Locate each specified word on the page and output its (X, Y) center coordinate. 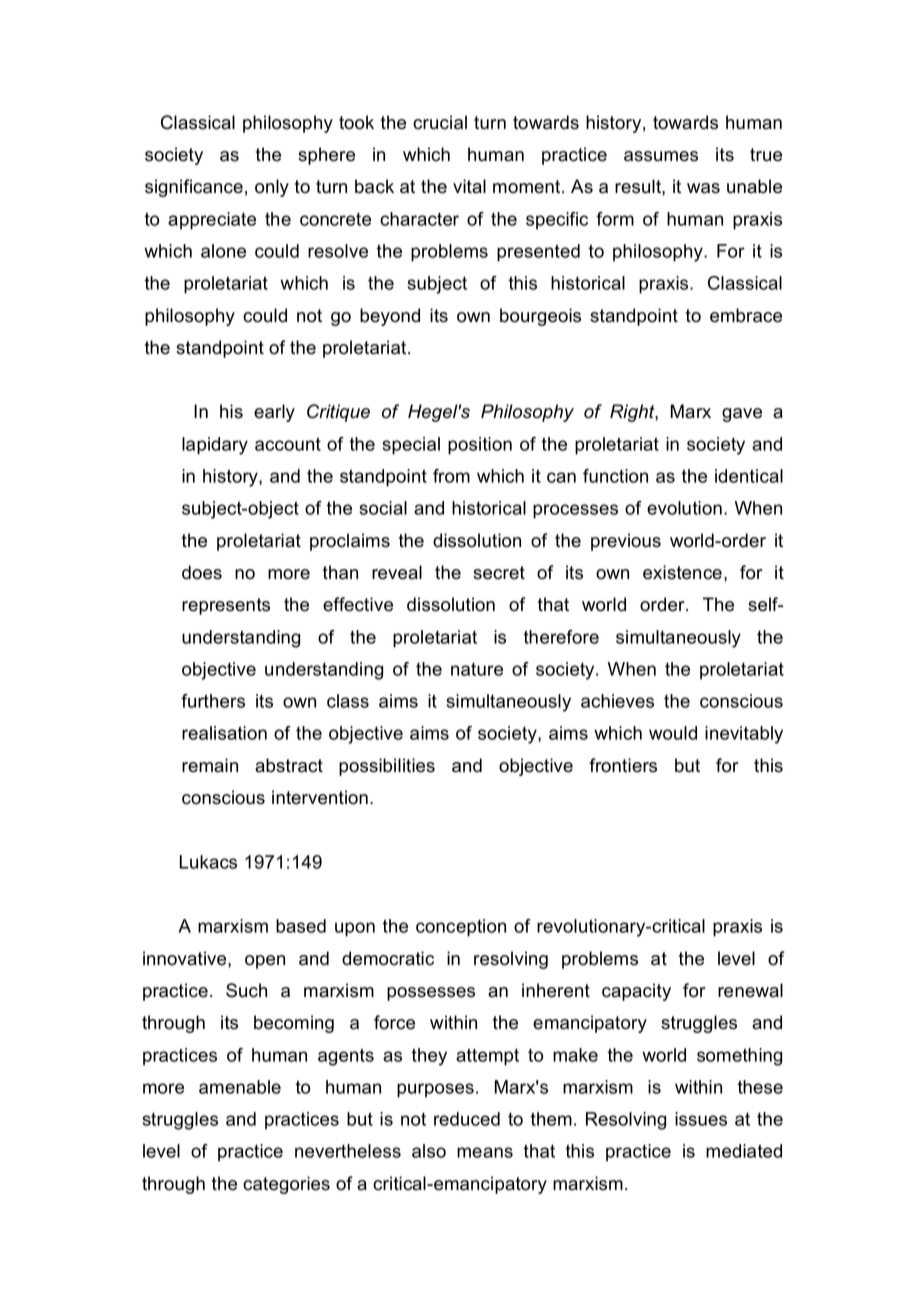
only (272, 188)
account (288, 444)
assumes (661, 156)
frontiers (623, 765)
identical (749, 476)
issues (701, 1119)
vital (469, 186)
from (451, 476)
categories (286, 1185)
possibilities (387, 767)
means (485, 1152)
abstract (289, 765)
